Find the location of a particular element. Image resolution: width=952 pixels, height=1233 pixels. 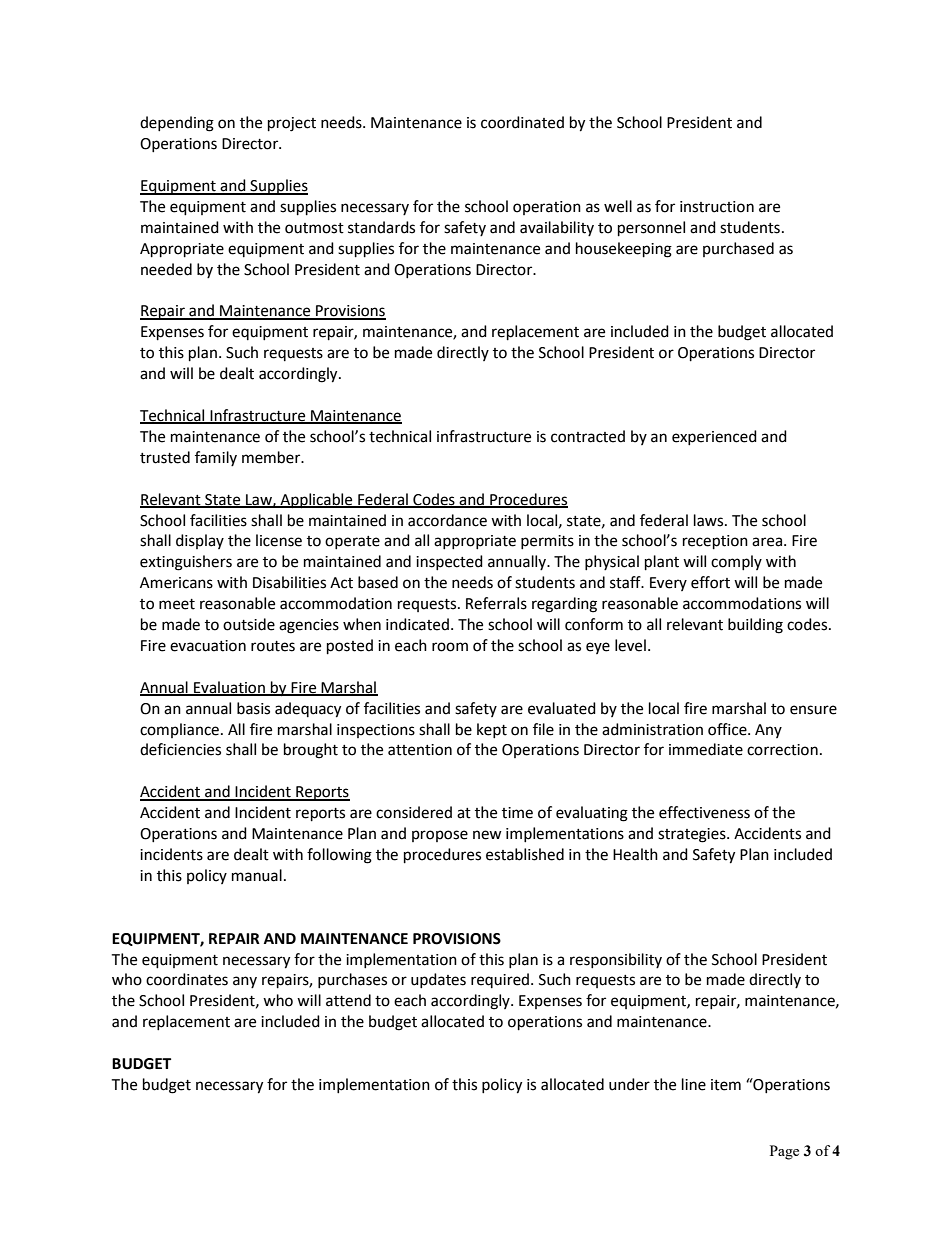

under is located at coordinates (629, 1084).
